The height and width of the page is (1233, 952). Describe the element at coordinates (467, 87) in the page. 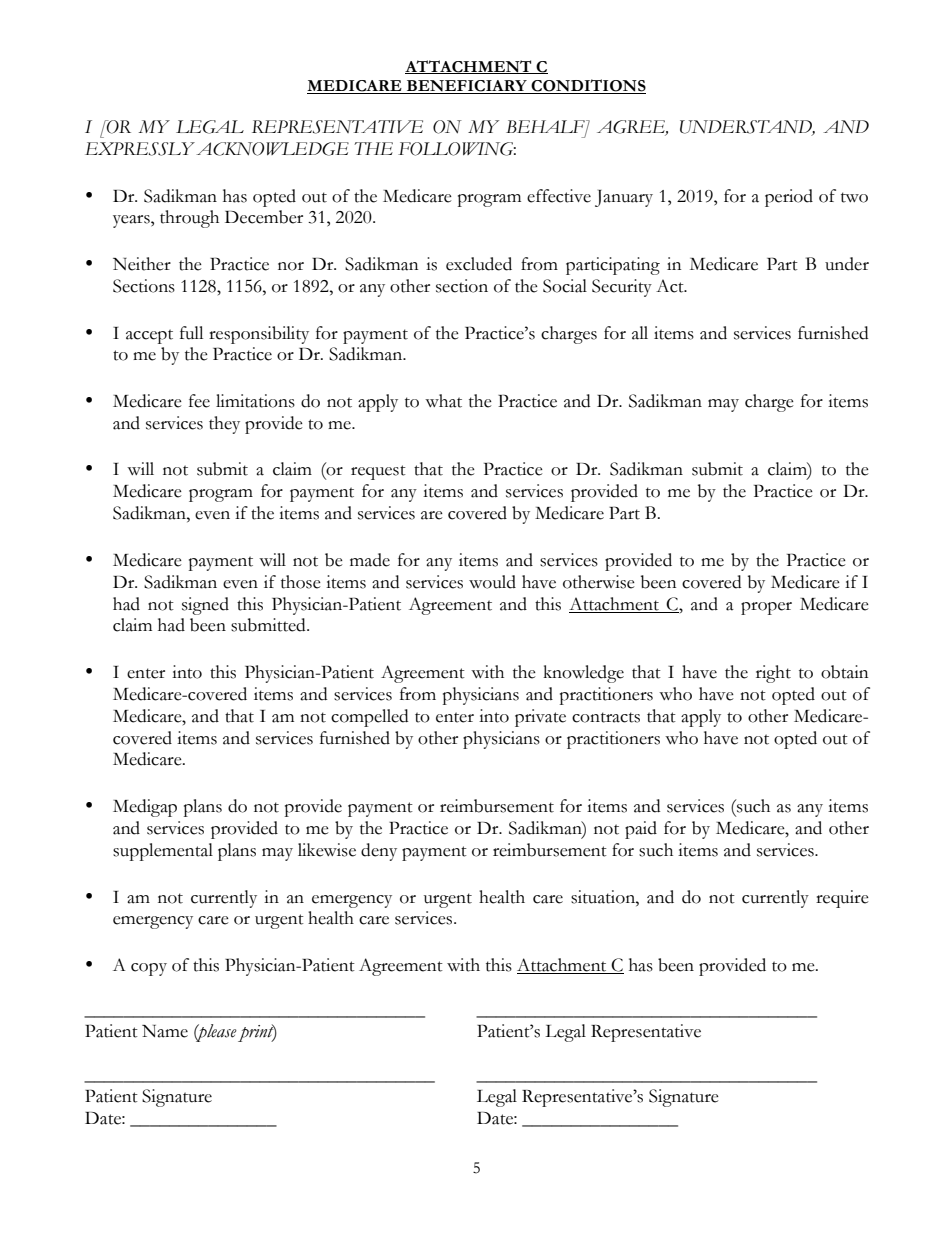

I see `BENEFICIARY` at that location.
